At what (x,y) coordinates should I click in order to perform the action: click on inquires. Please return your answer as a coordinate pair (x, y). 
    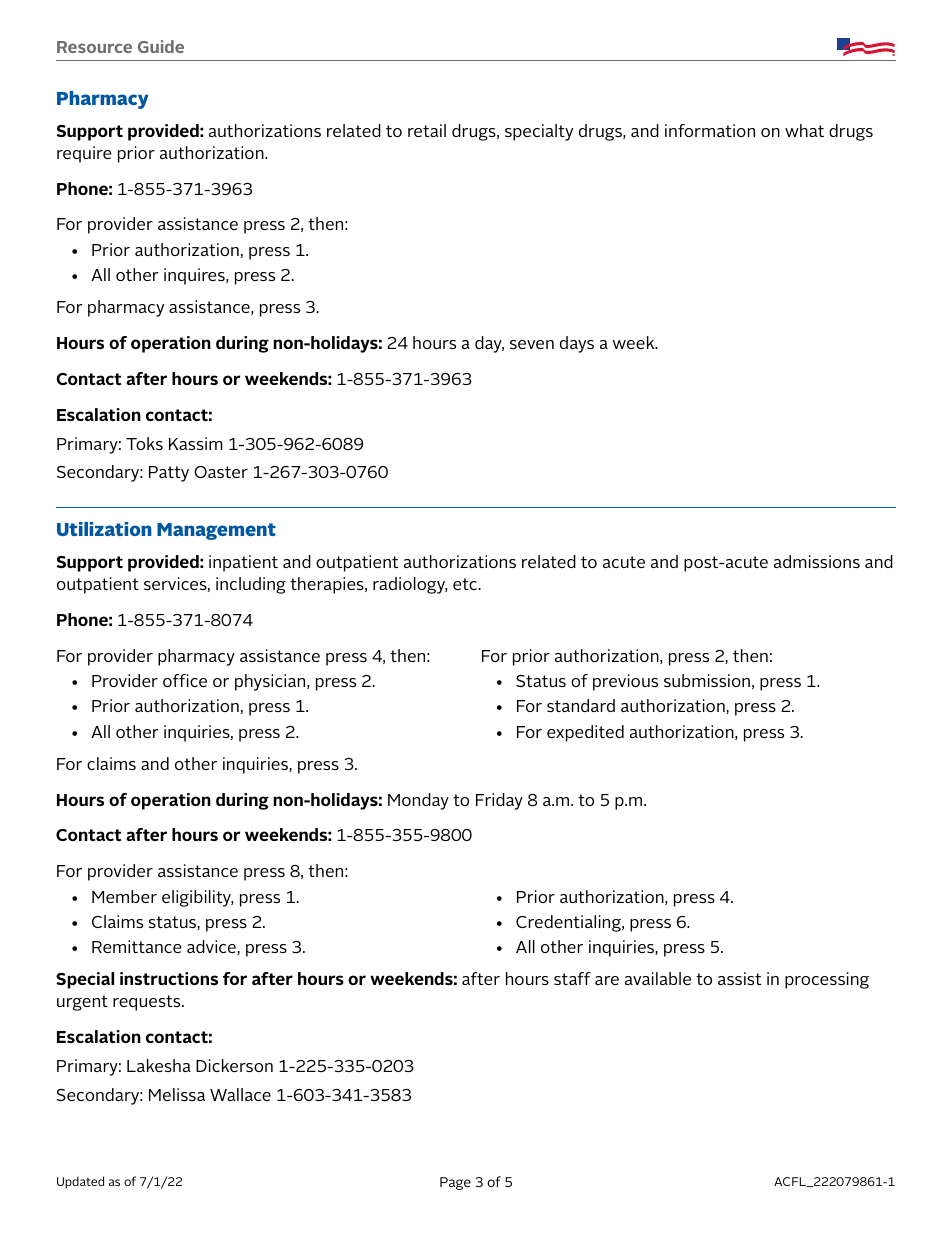
    Looking at the image, I should click on (195, 276).
